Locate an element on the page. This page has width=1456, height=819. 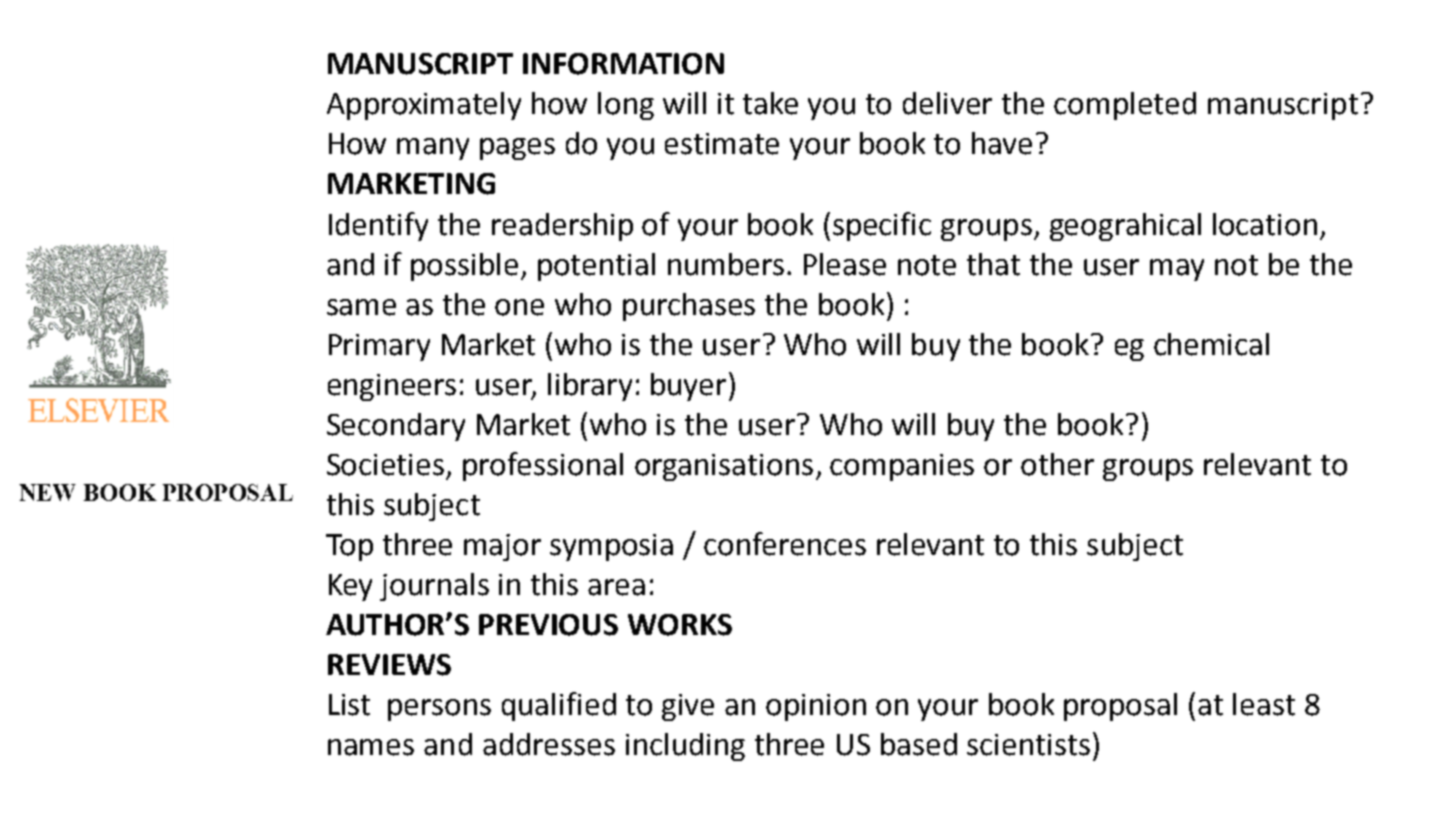
possible is located at coordinates (464, 267).
